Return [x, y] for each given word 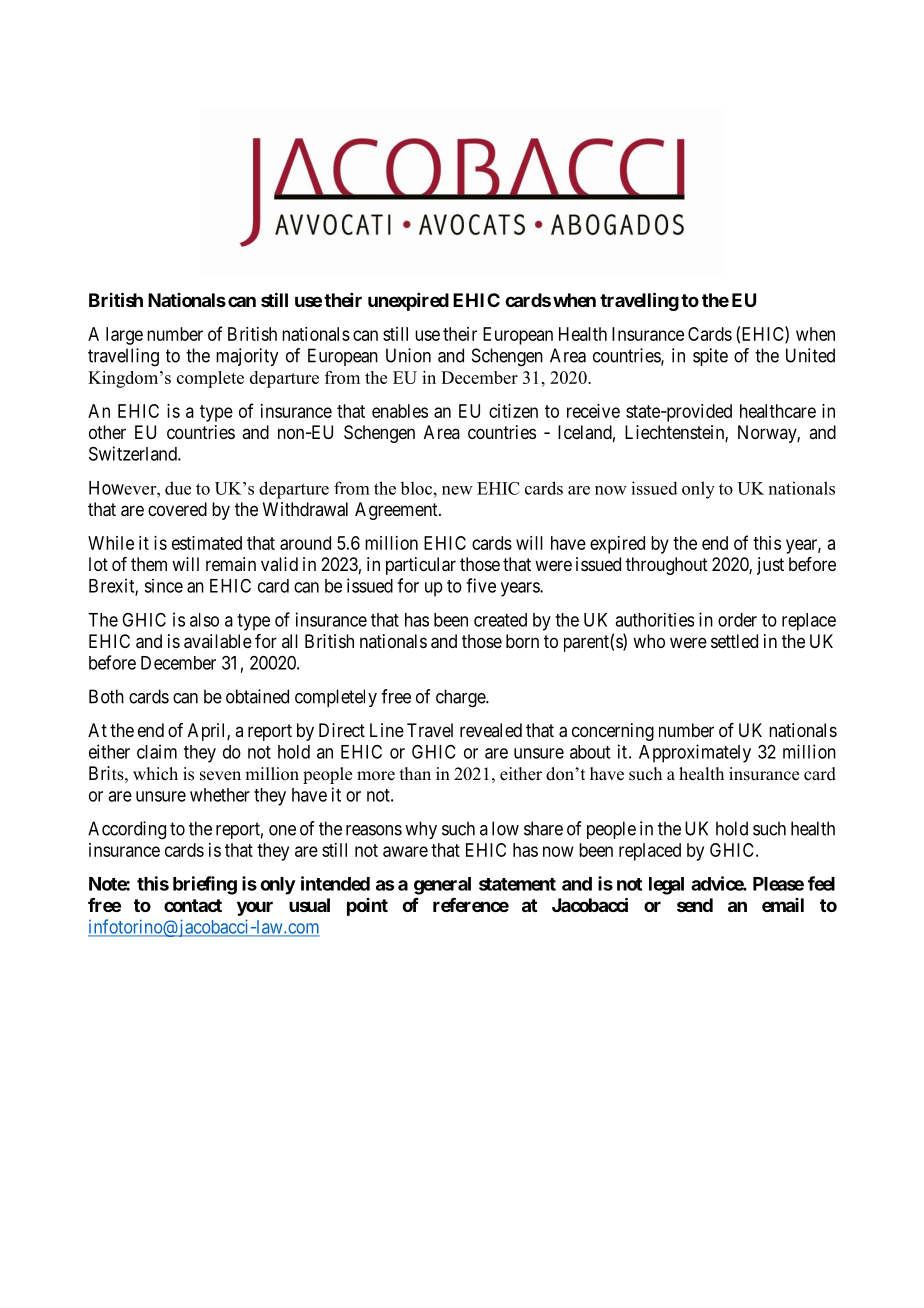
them [149, 564]
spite [710, 357]
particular [421, 566]
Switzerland [134, 453]
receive [593, 411]
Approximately [695, 753]
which [155, 774]
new [457, 490]
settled [734, 641]
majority [247, 357]
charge [461, 698]
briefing [205, 885]
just [770, 566]
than [415, 773]
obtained [257, 696]
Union [408, 355]
